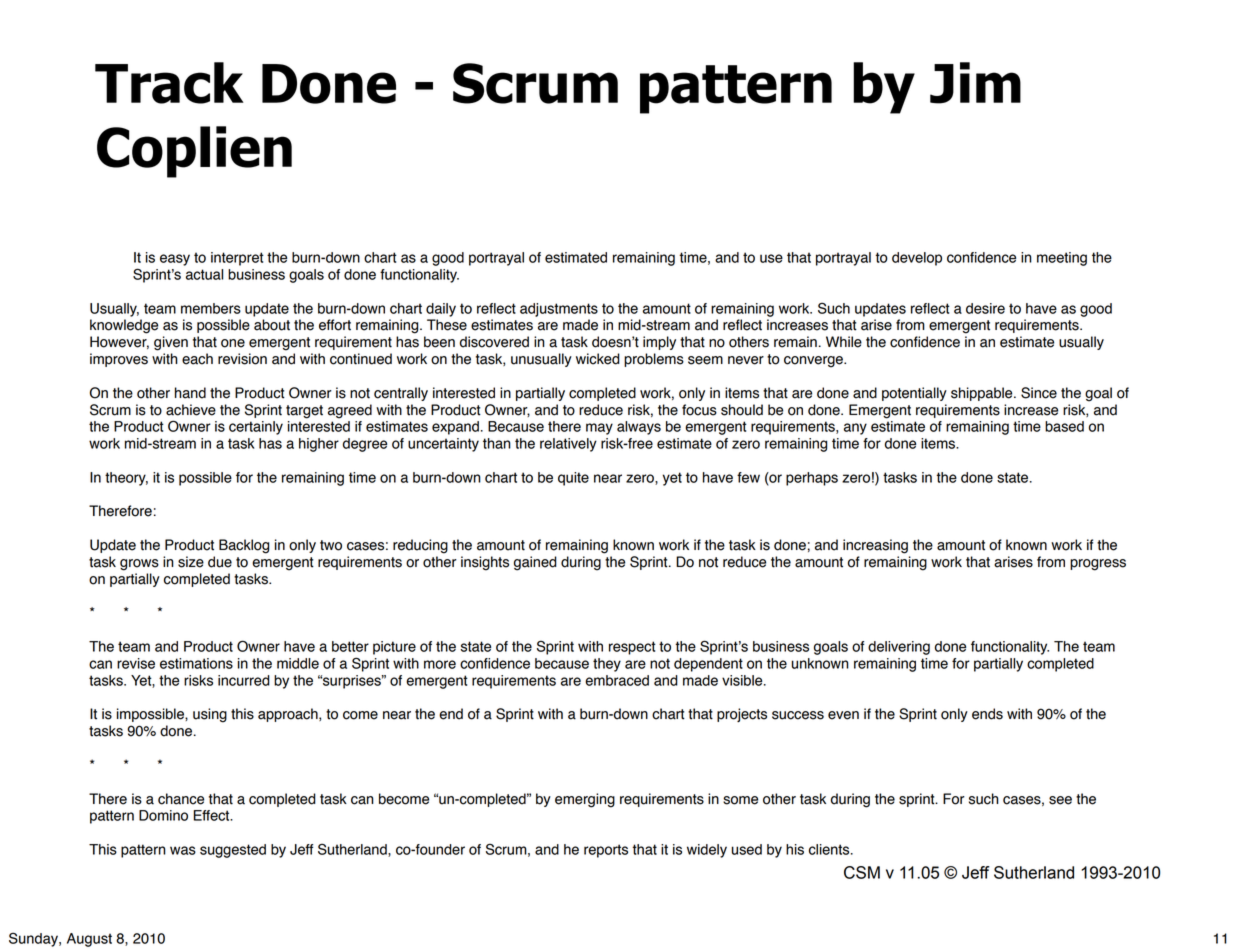  Describe the element at coordinates (899, 648) in the document. I see `delivering` at that location.
